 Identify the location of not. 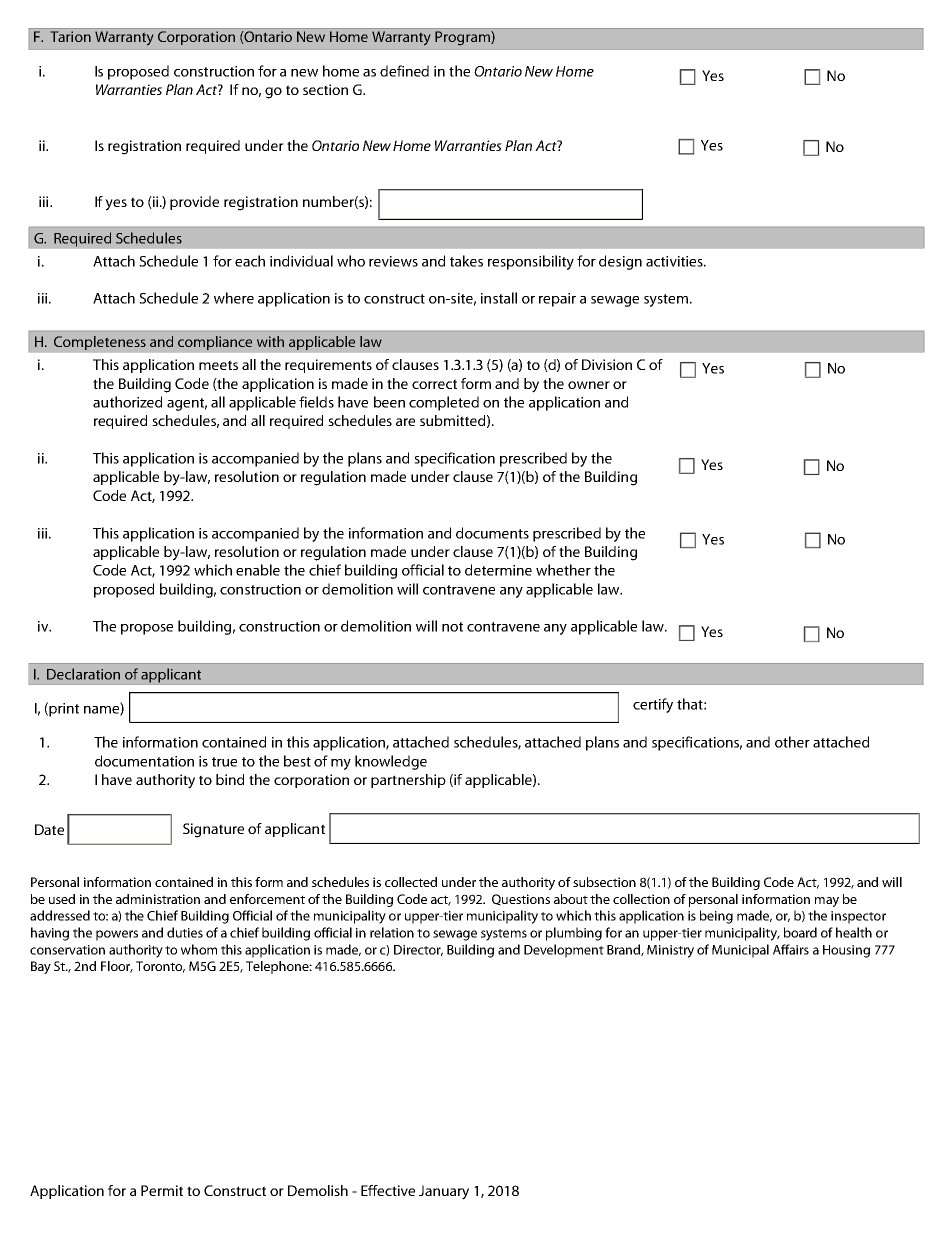
(452, 627).
